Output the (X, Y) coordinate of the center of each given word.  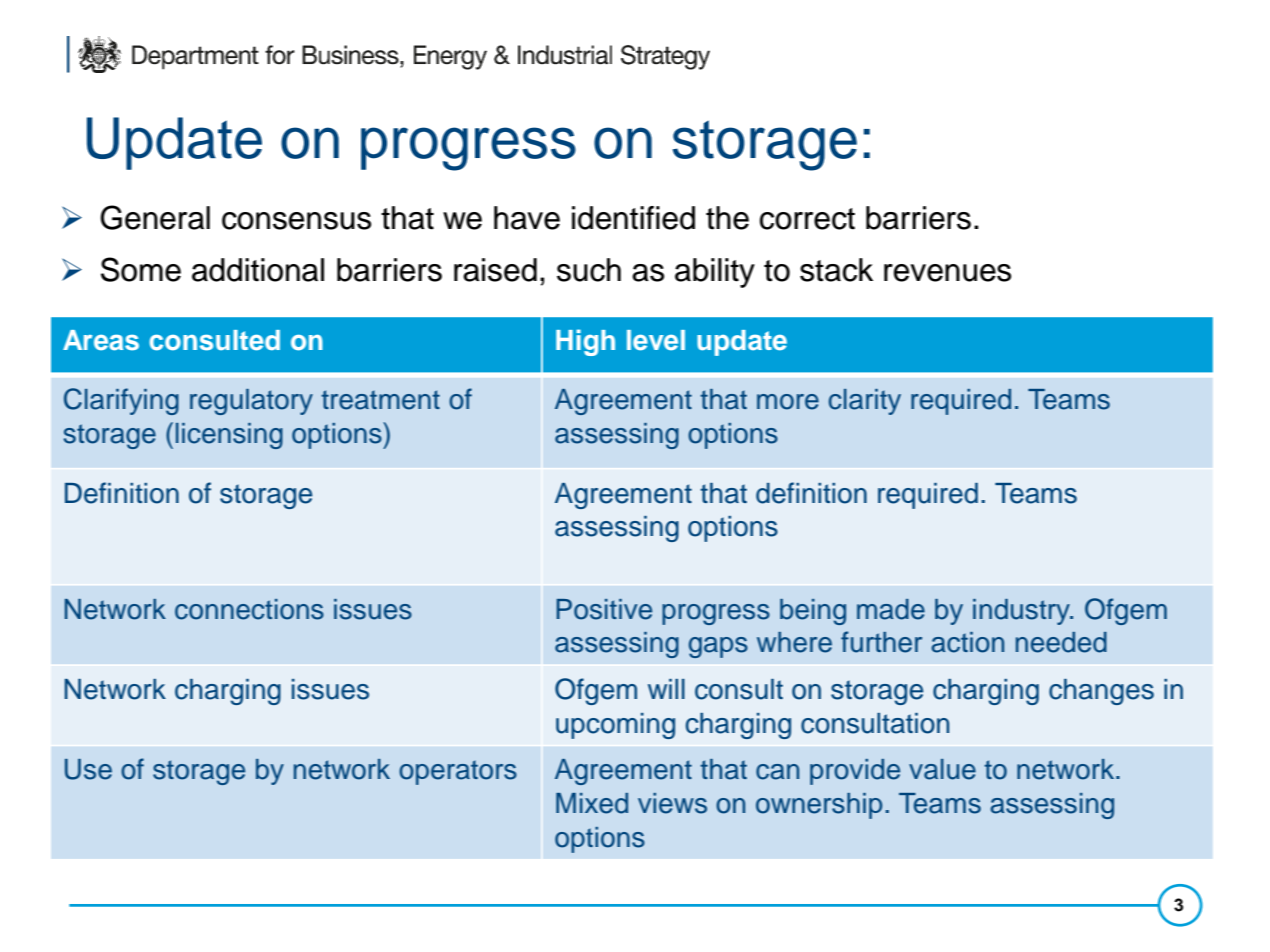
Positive (604, 609)
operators (458, 772)
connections (249, 609)
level (656, 340)
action (967, 642)
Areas (101, 340)
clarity (865, 402)
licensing (229, 436)
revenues (947, 273)
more (788, 402)
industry (1023, 612)
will (666, 689)
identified (633, 218)
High (585, 342)
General (155, 217)
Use (88, 769)
